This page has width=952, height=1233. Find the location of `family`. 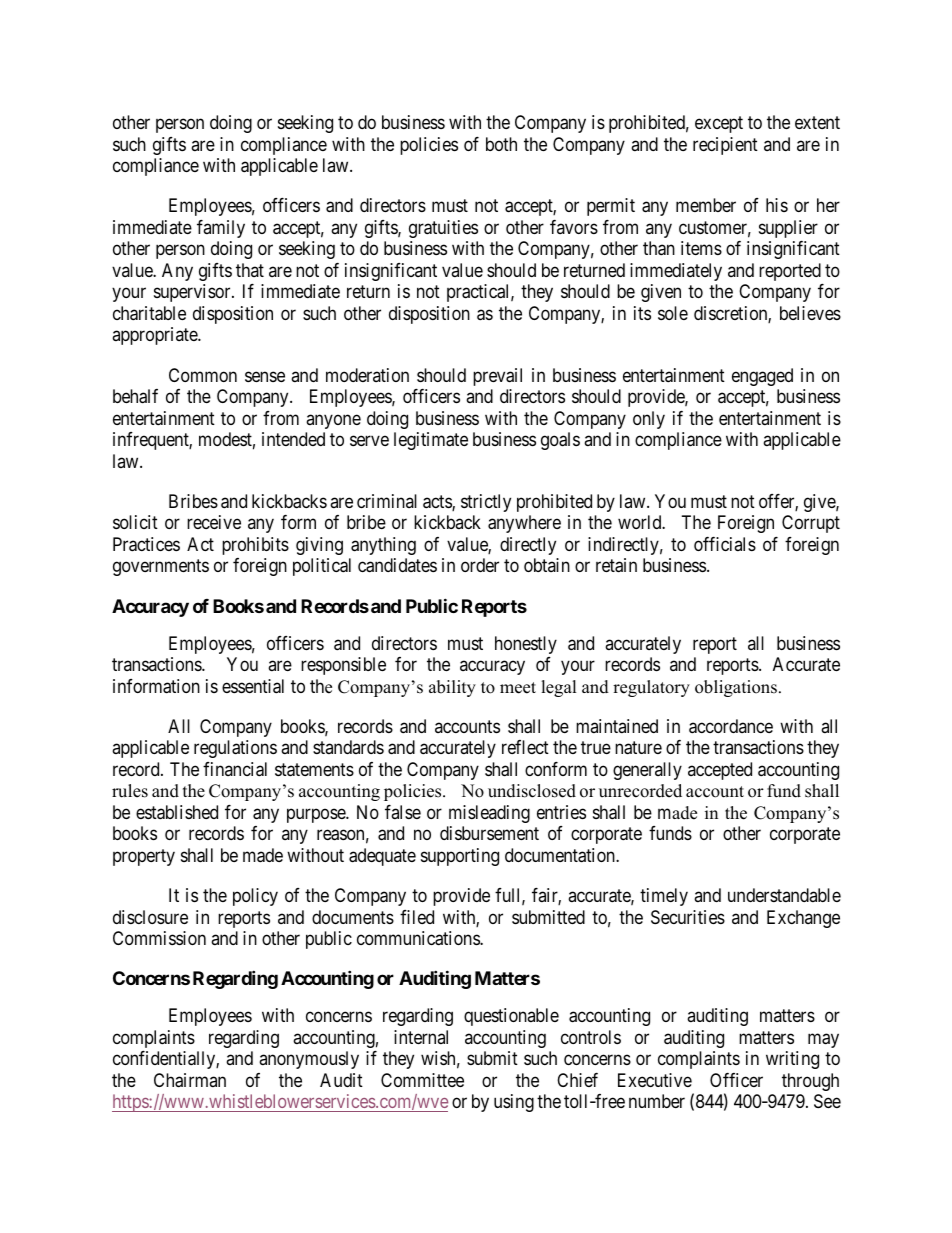

family is located at coordinates (221, 229).
